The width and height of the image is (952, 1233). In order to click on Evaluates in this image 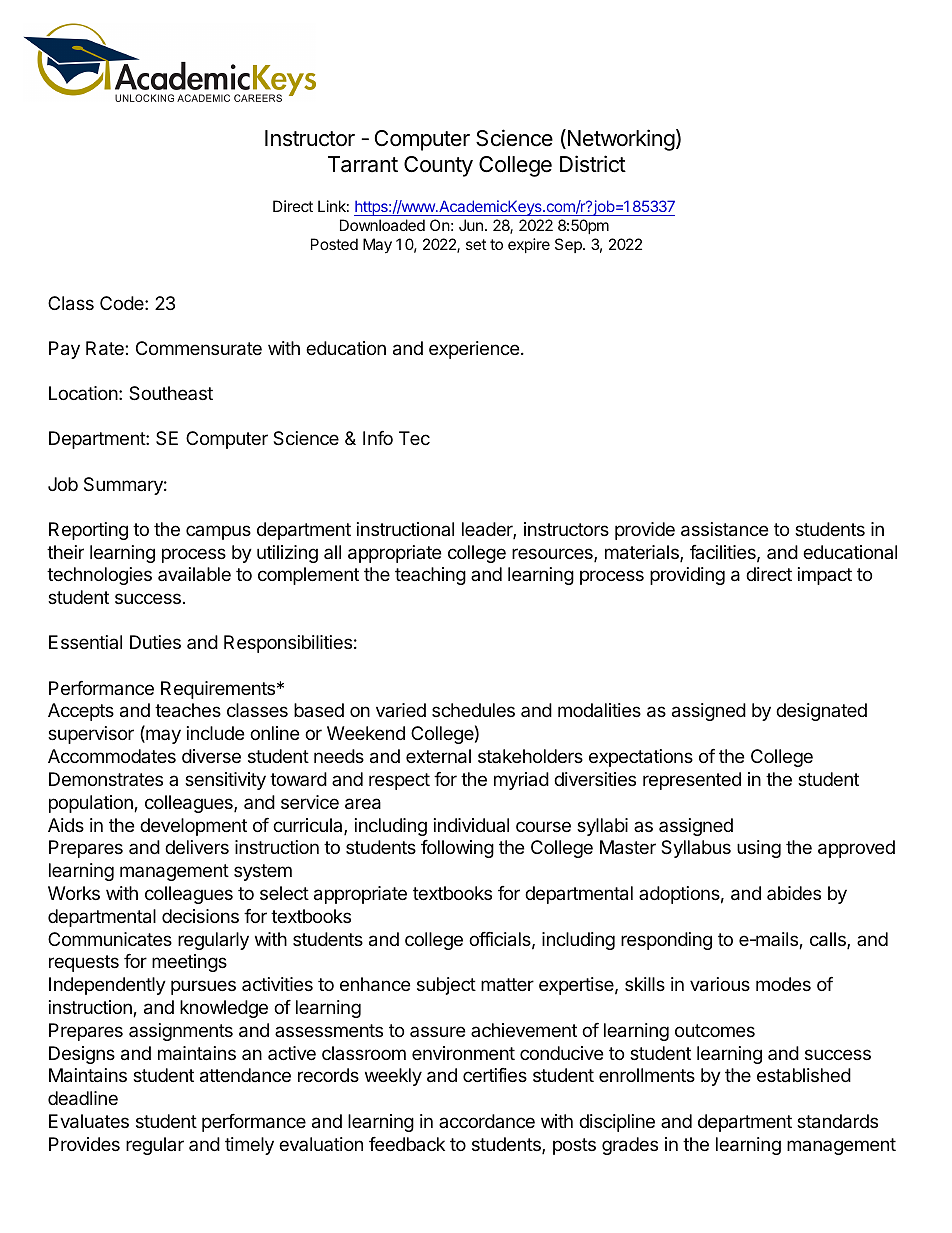, I will do `click(89, 1121)`.
